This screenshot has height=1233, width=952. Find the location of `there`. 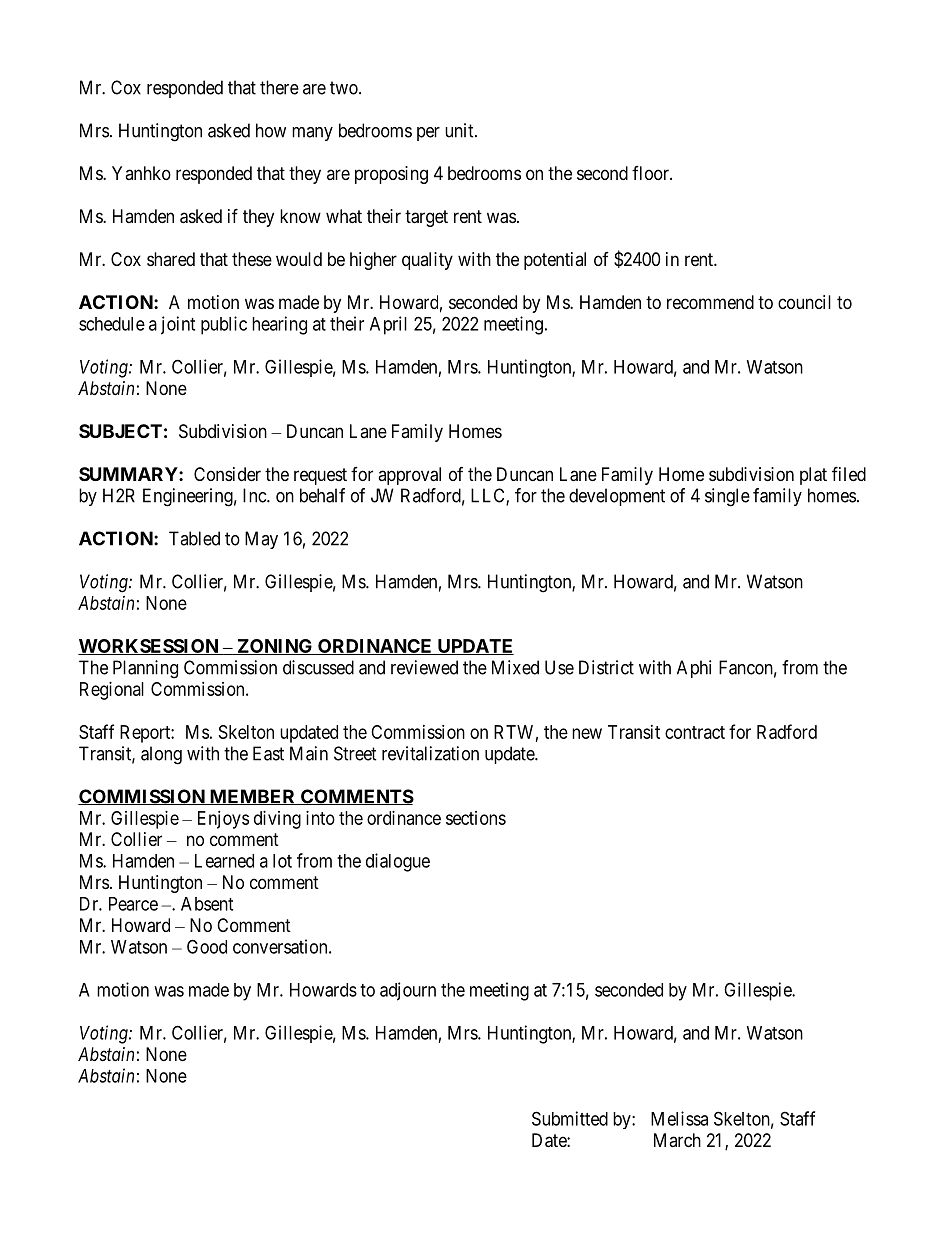

there is located at coordinates (279, 87).
